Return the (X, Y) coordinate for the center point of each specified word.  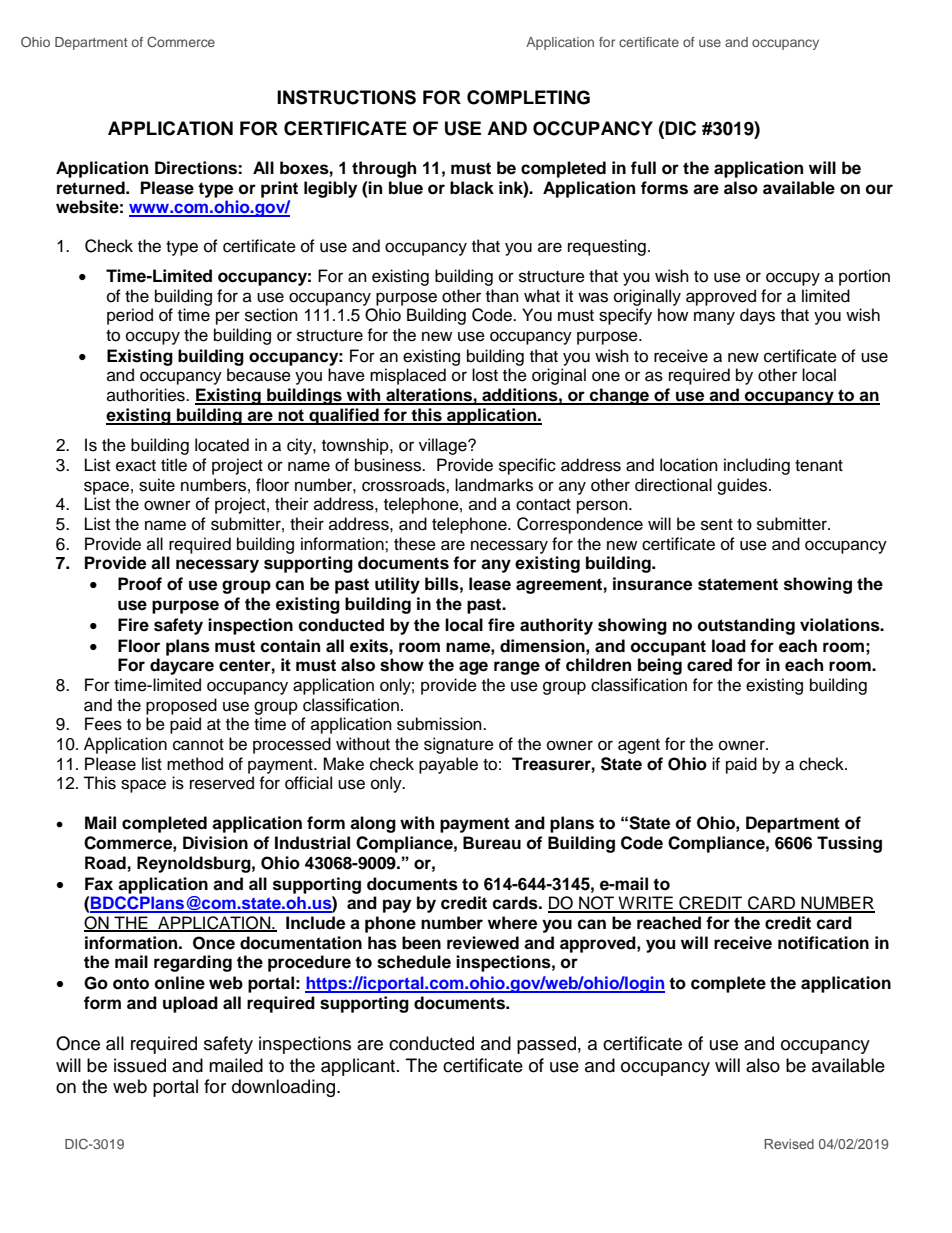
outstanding (746, 626)
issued (140, 1065)
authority (556, 626)
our (879, 189)
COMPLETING (528, 97)
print (279, 189)
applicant (359, 1067)
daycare (182, 666)
